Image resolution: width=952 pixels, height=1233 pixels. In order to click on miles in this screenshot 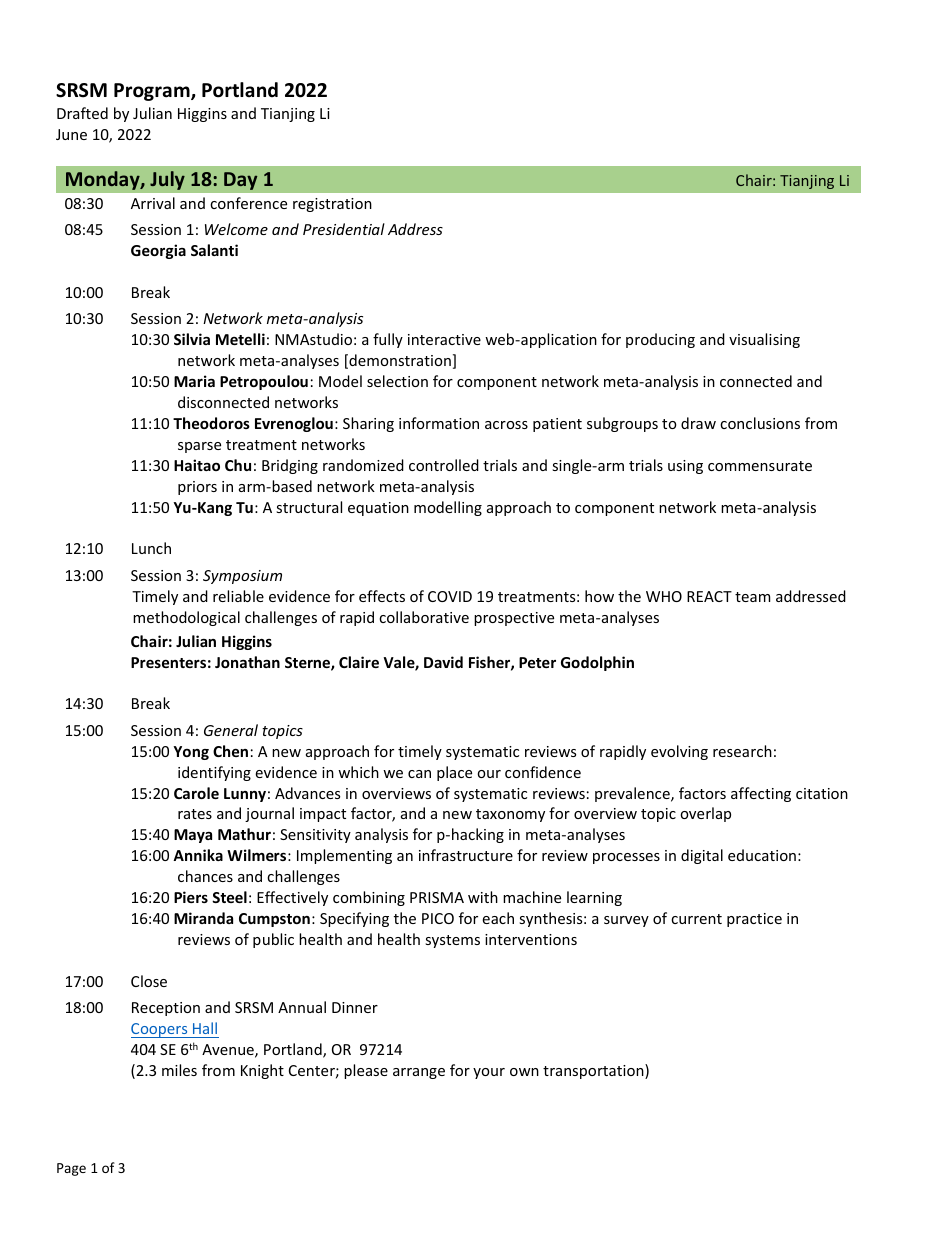, I will do `click(179, 1070)`.
